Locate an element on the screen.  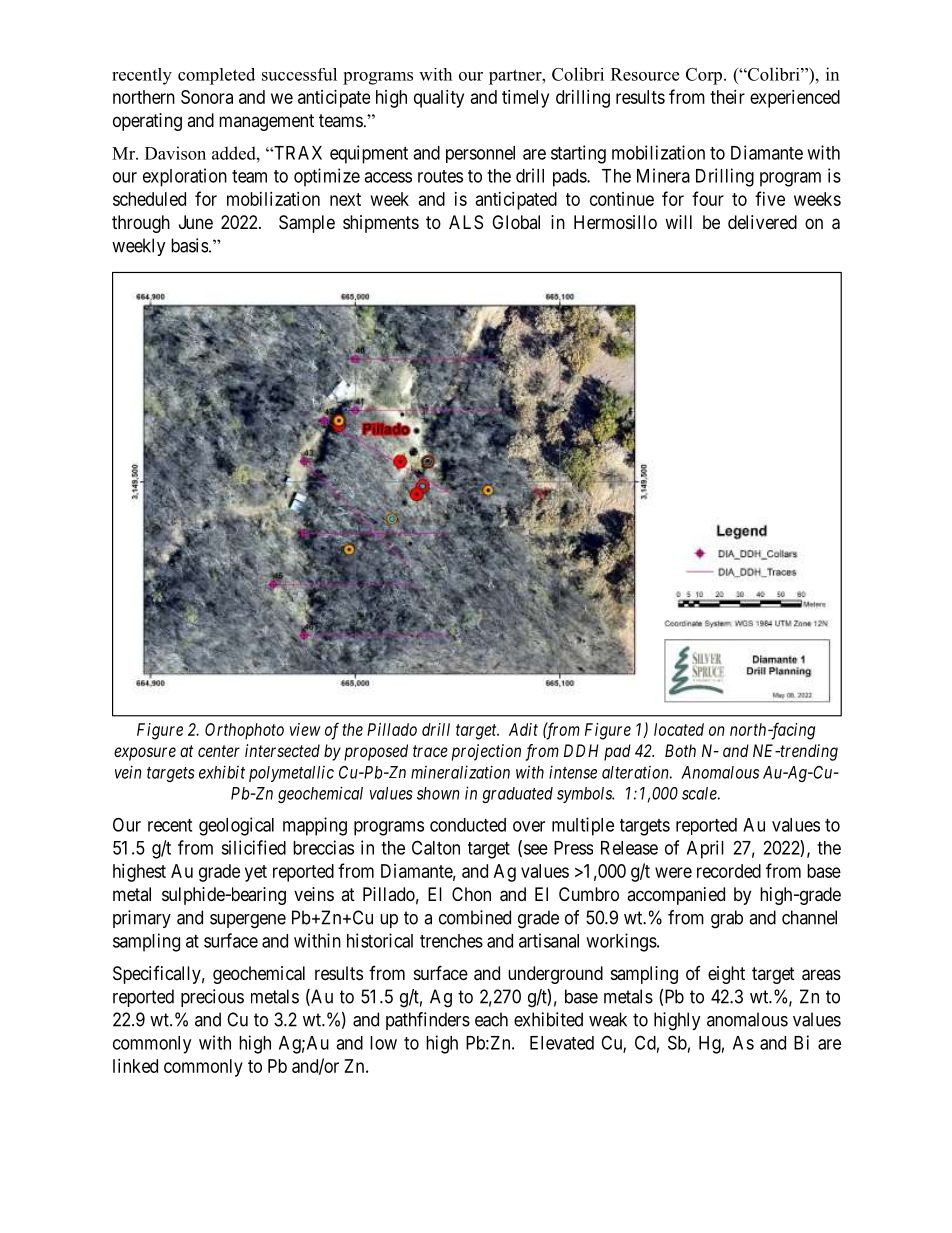
their is located at coordinates (727, 97).
